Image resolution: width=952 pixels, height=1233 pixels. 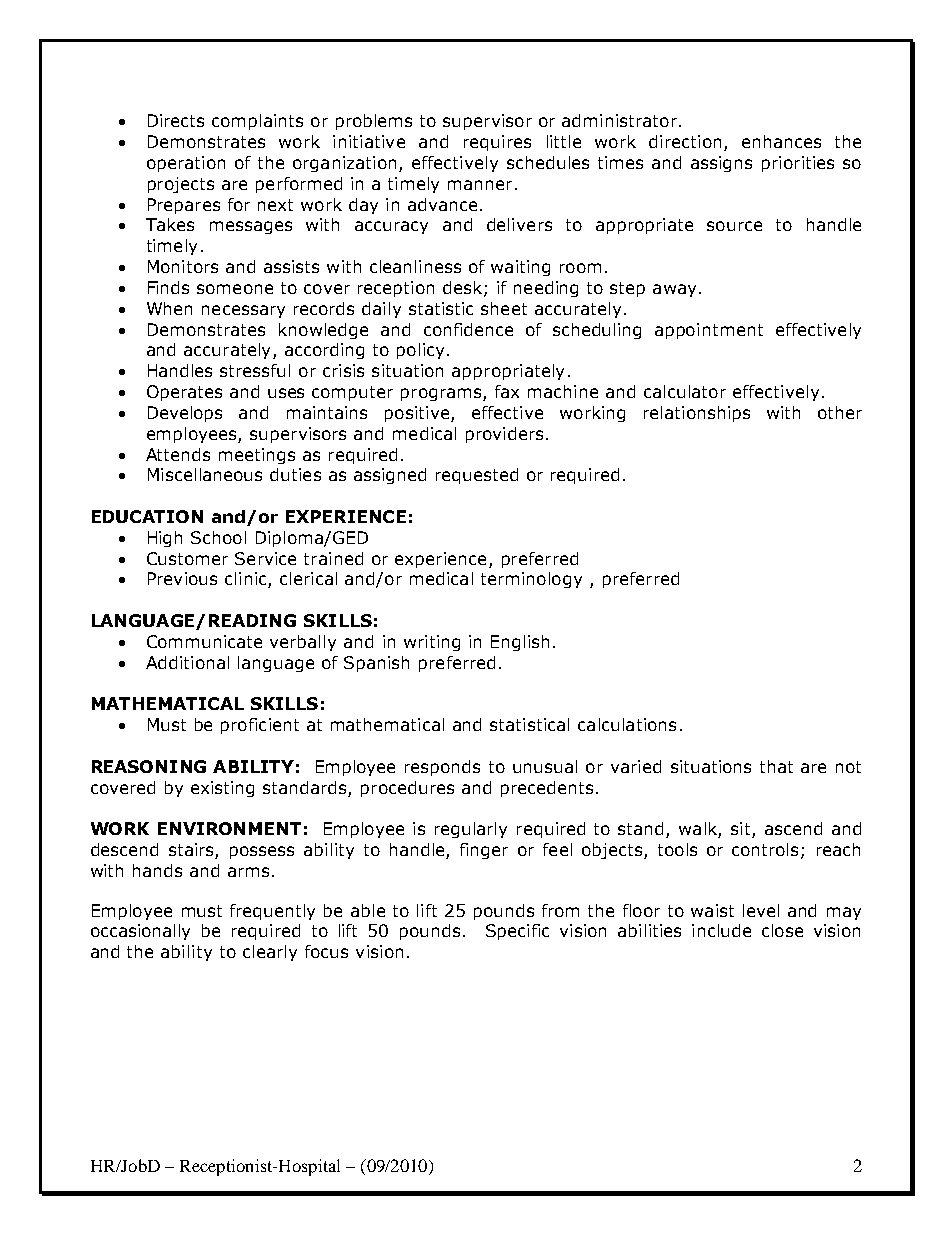 I want to click on close, so click(x=782, y=930).
